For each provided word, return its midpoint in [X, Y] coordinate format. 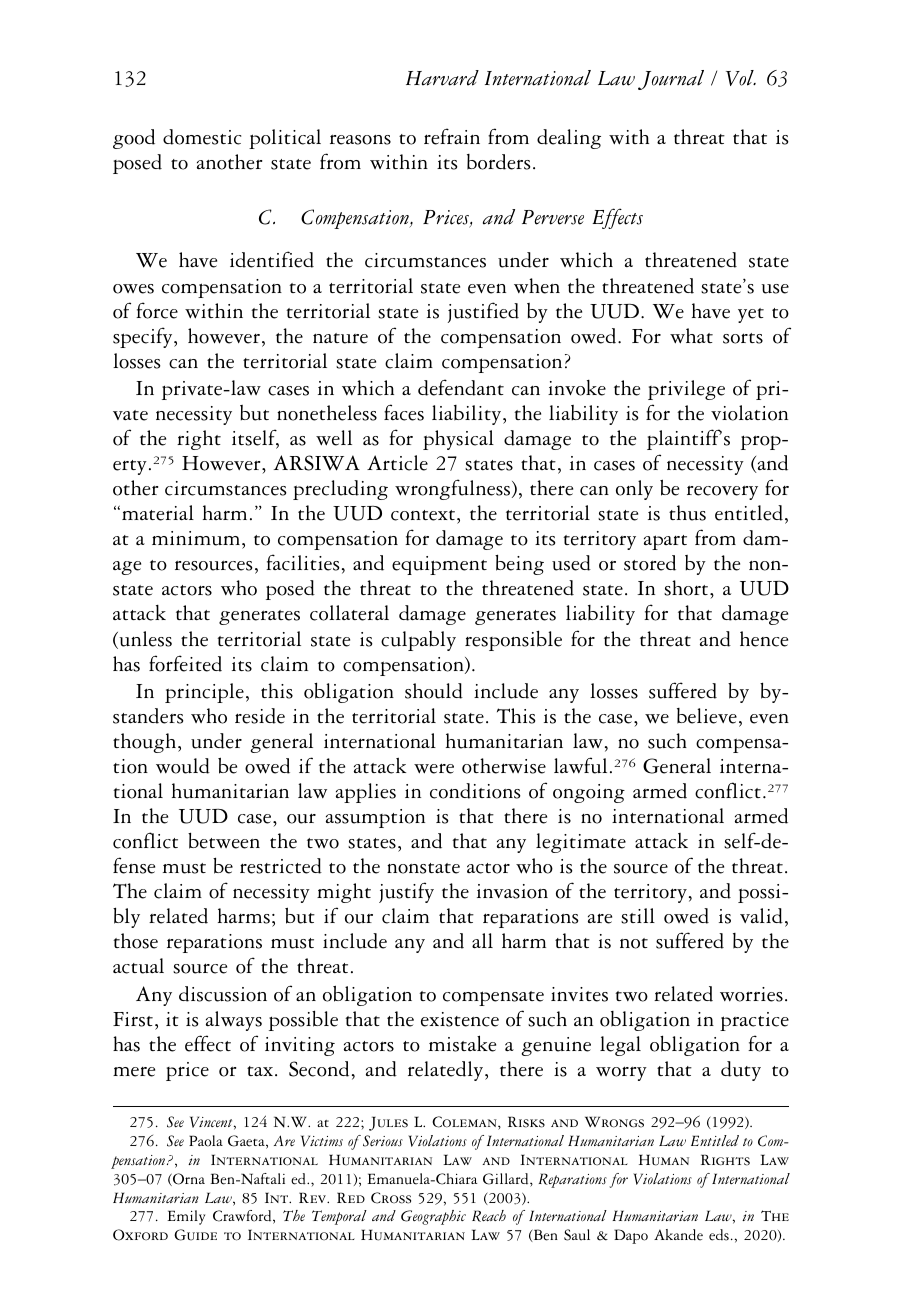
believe [707, 716]
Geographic [433, 1217]
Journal [671, 80]
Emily [186, 1217]
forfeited [185, 663]
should [434, 691]
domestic [202, 137]
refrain [452, 136]
